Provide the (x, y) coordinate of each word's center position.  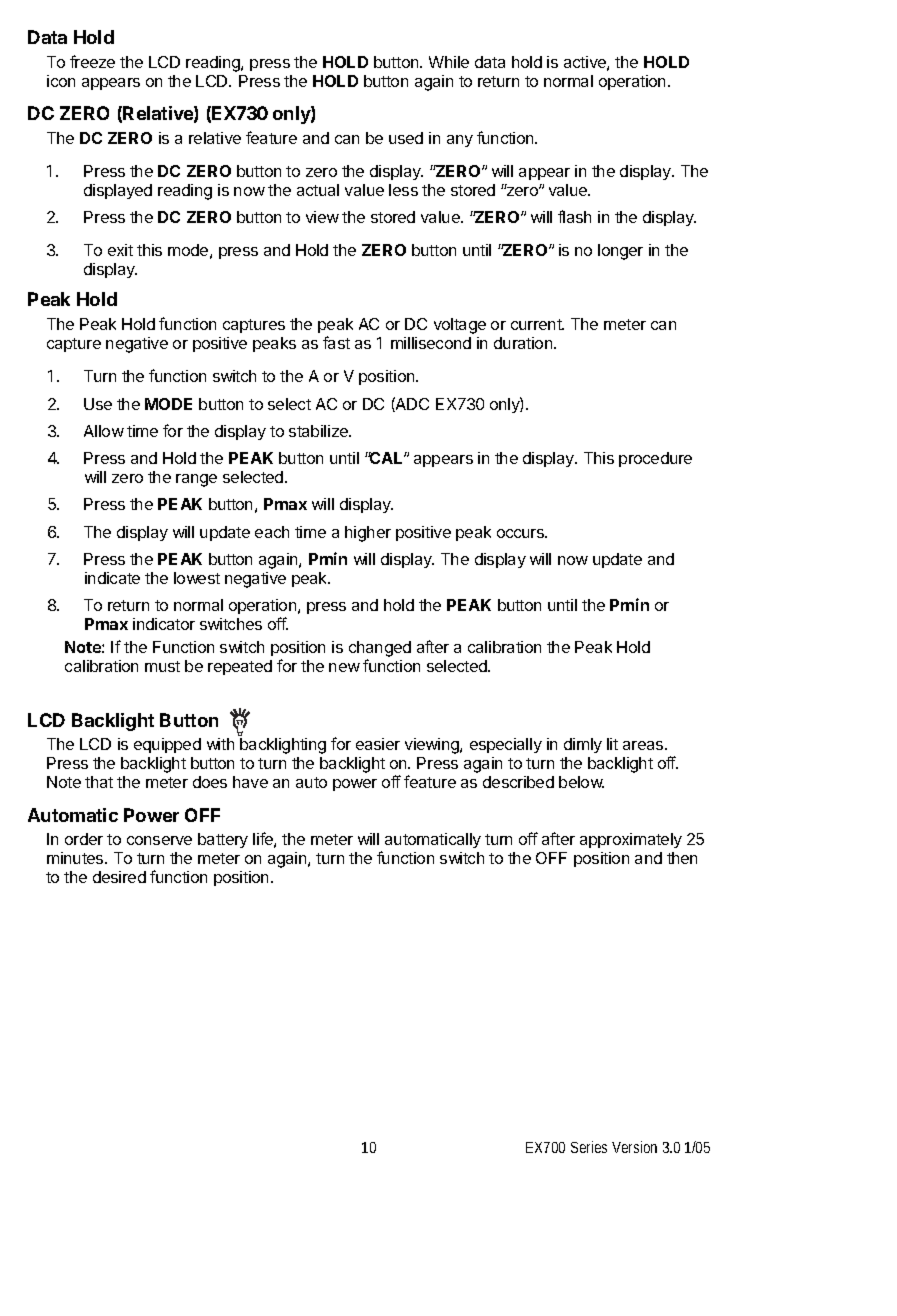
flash (574, 216)
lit (612, 744)
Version (634, 1147)
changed (380, 650)
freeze (92, 61)
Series (589, 1147)
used (406, 138)
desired (119, 877)
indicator (164, 624)
